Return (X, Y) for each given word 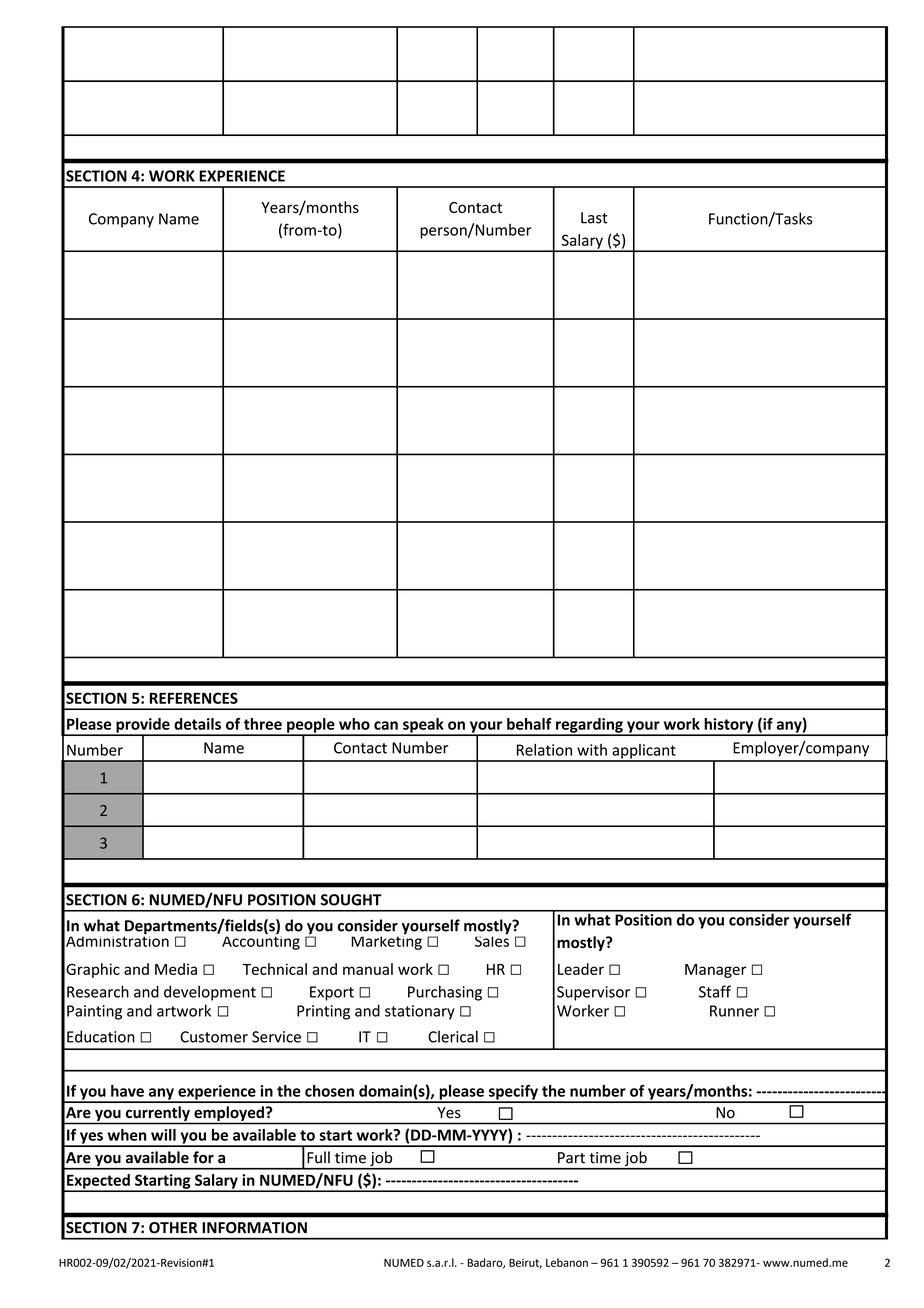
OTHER (173, 1228)
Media (176, 969)
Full (318, 1157)
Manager (716, 971)
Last (594, 218)
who (354, 724)
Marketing (386, 941)
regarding (589, 726)
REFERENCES (194, 698)
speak (423, 726)
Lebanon (567, 1262)
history (729, 726)
